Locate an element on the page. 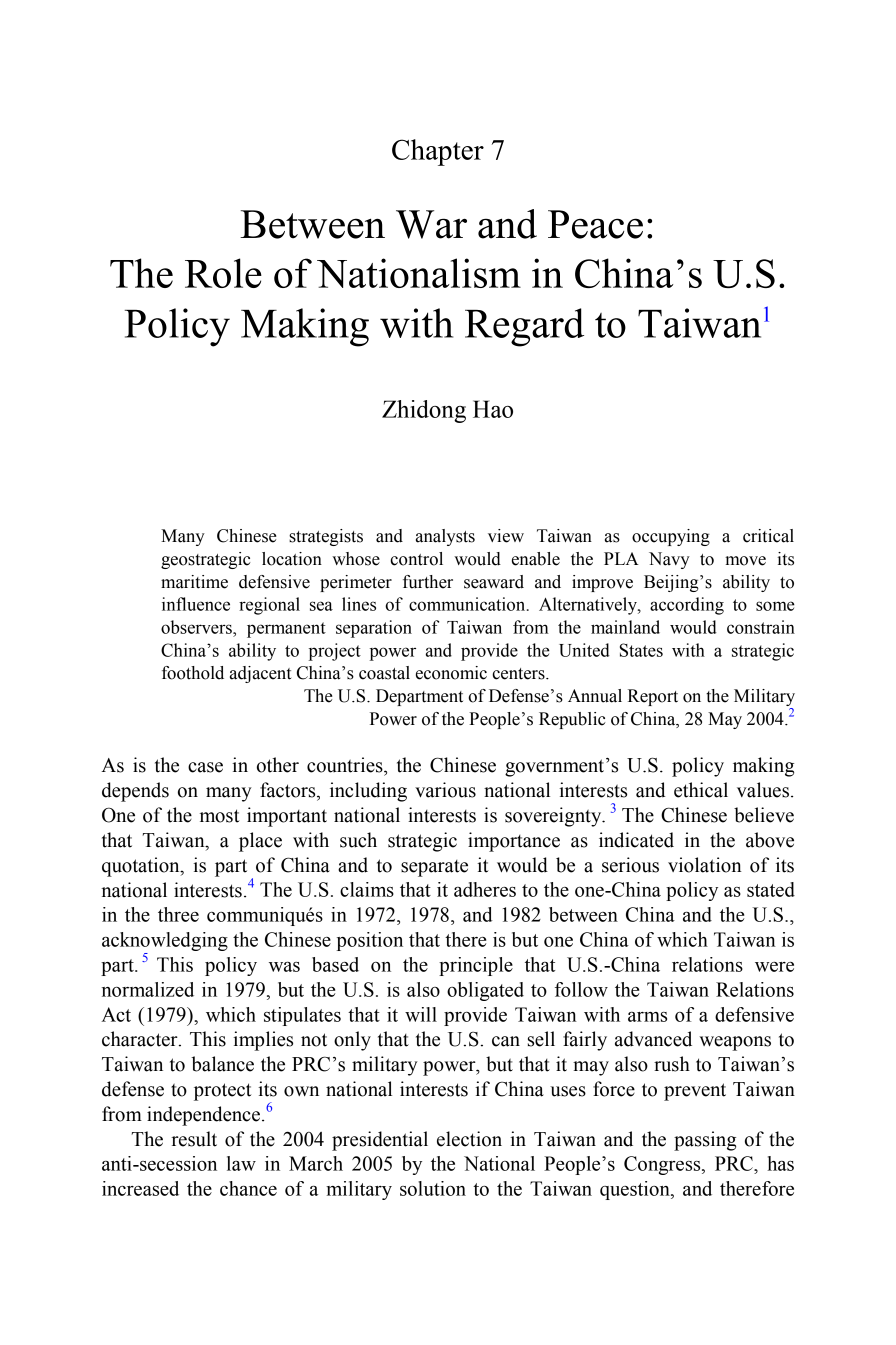 The image size is (896, 1345). most is located at coordinates (219, 816).
